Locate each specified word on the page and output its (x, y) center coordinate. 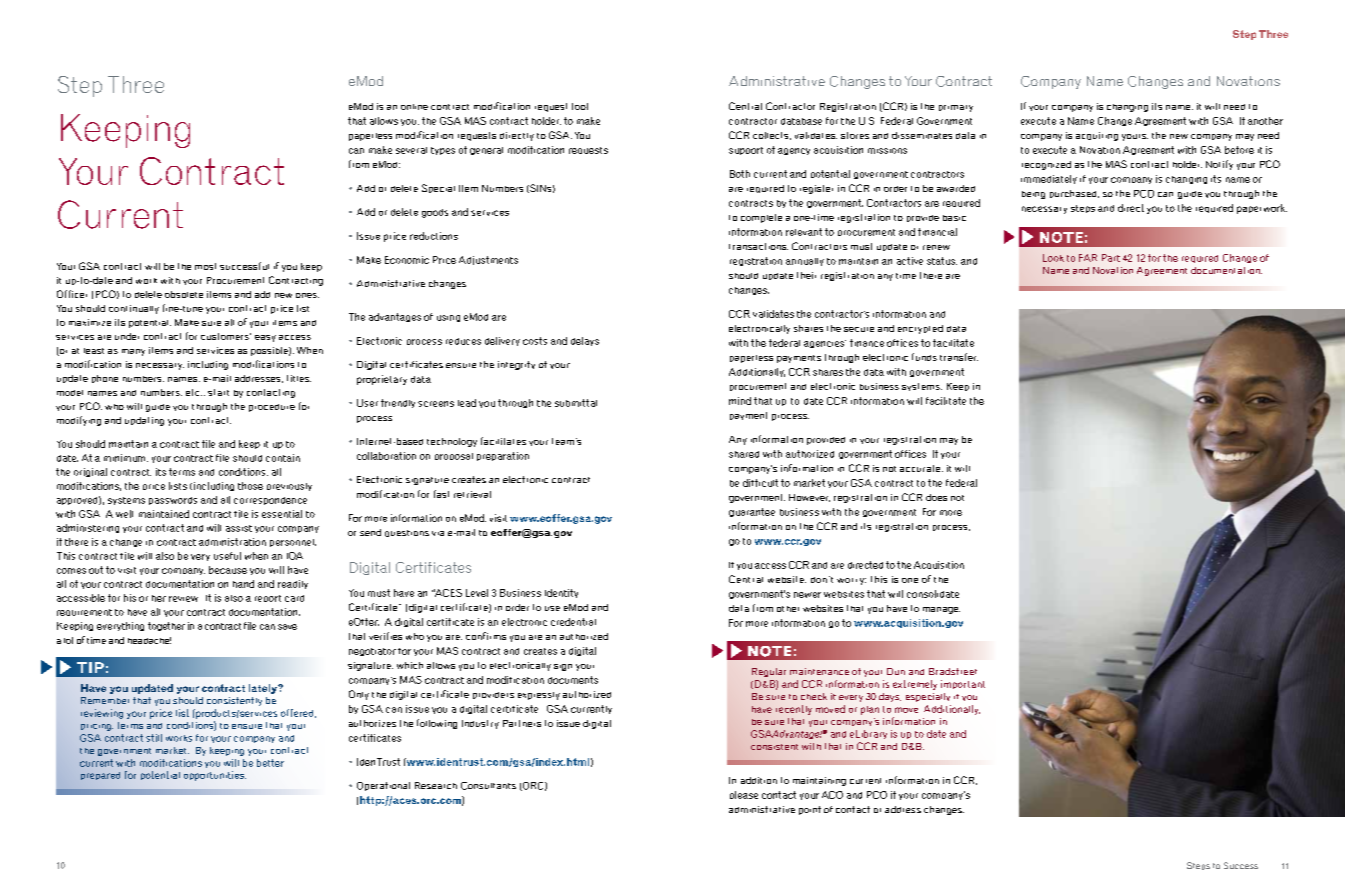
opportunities (215, 776)
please (744, 795)
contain (283, 458)
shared (744, 454)
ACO (832, 795)
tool (580, 106)
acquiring (1097, 136)
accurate (921, 468)
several (411, 150)
